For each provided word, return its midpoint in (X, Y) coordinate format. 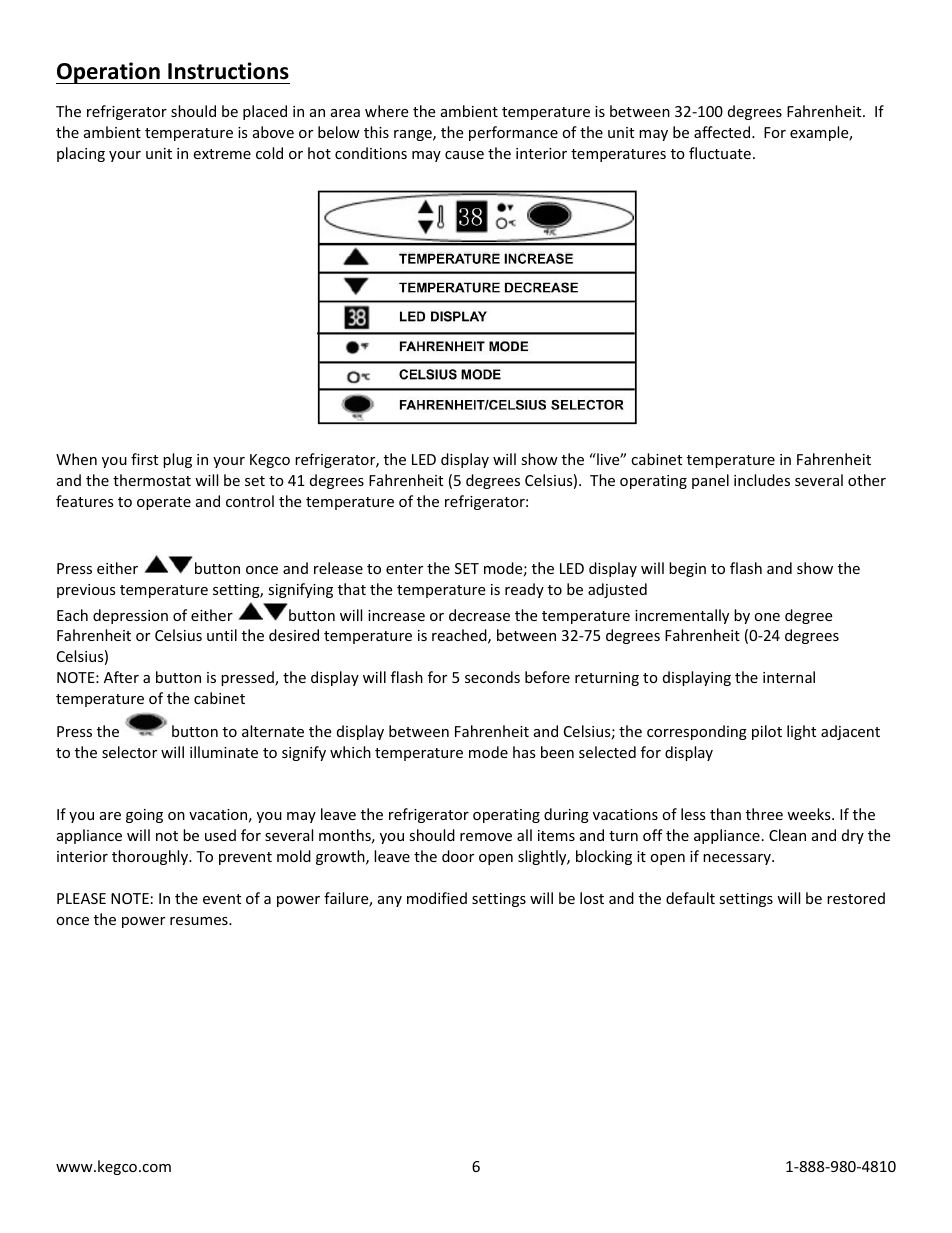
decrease (479, 615)
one (767, 617)
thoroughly (151, 857)
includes (762, 480)
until (222, 635)
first (144, 459)
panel (710, 481)
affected (722, 132)
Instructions (228, 71)
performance (513, 133)
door (458, 856)
